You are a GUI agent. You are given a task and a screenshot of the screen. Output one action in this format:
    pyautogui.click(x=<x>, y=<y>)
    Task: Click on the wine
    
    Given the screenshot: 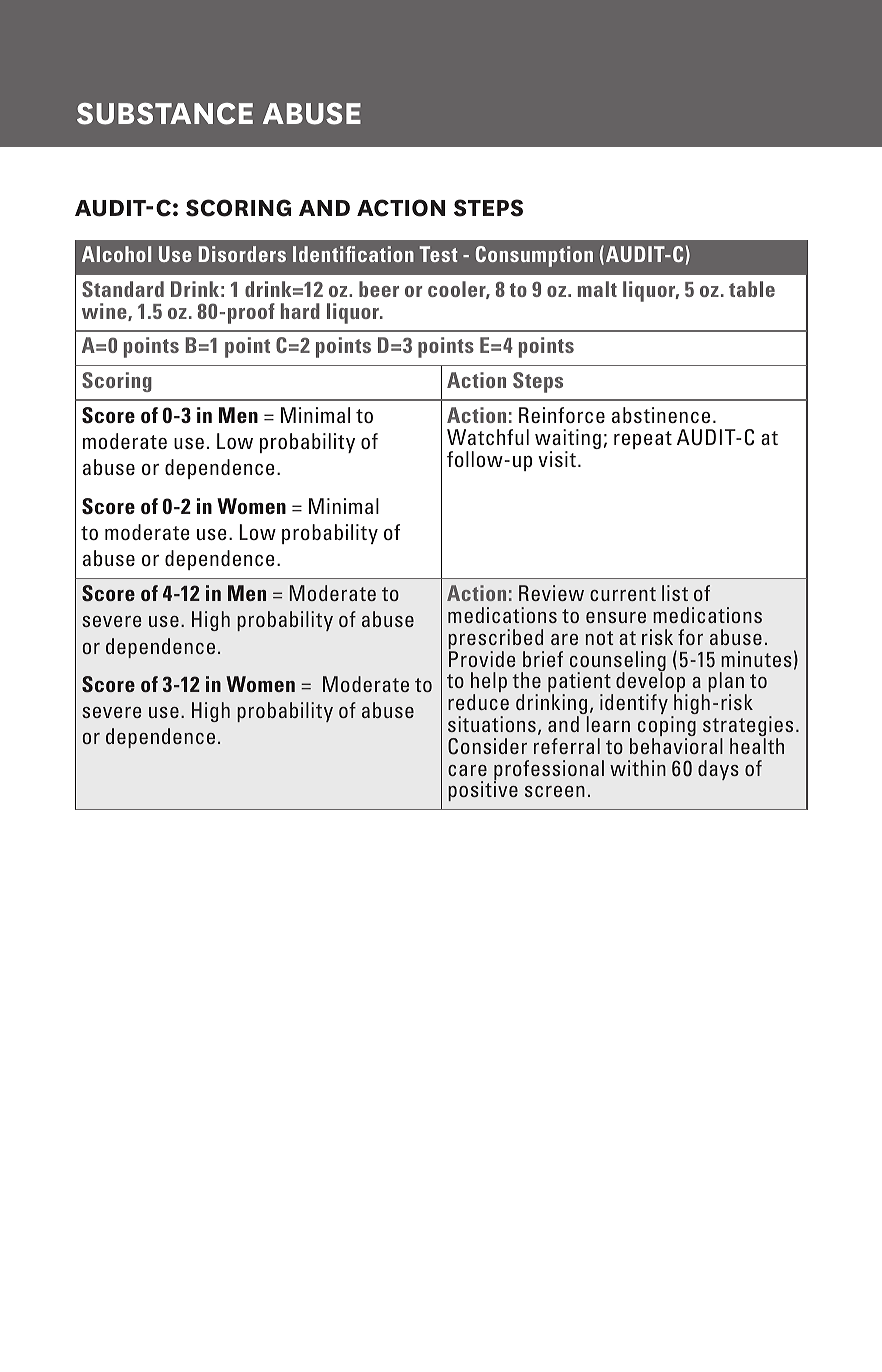 What is the action you would take?
    pyautogui.click(x=105, y=312)
